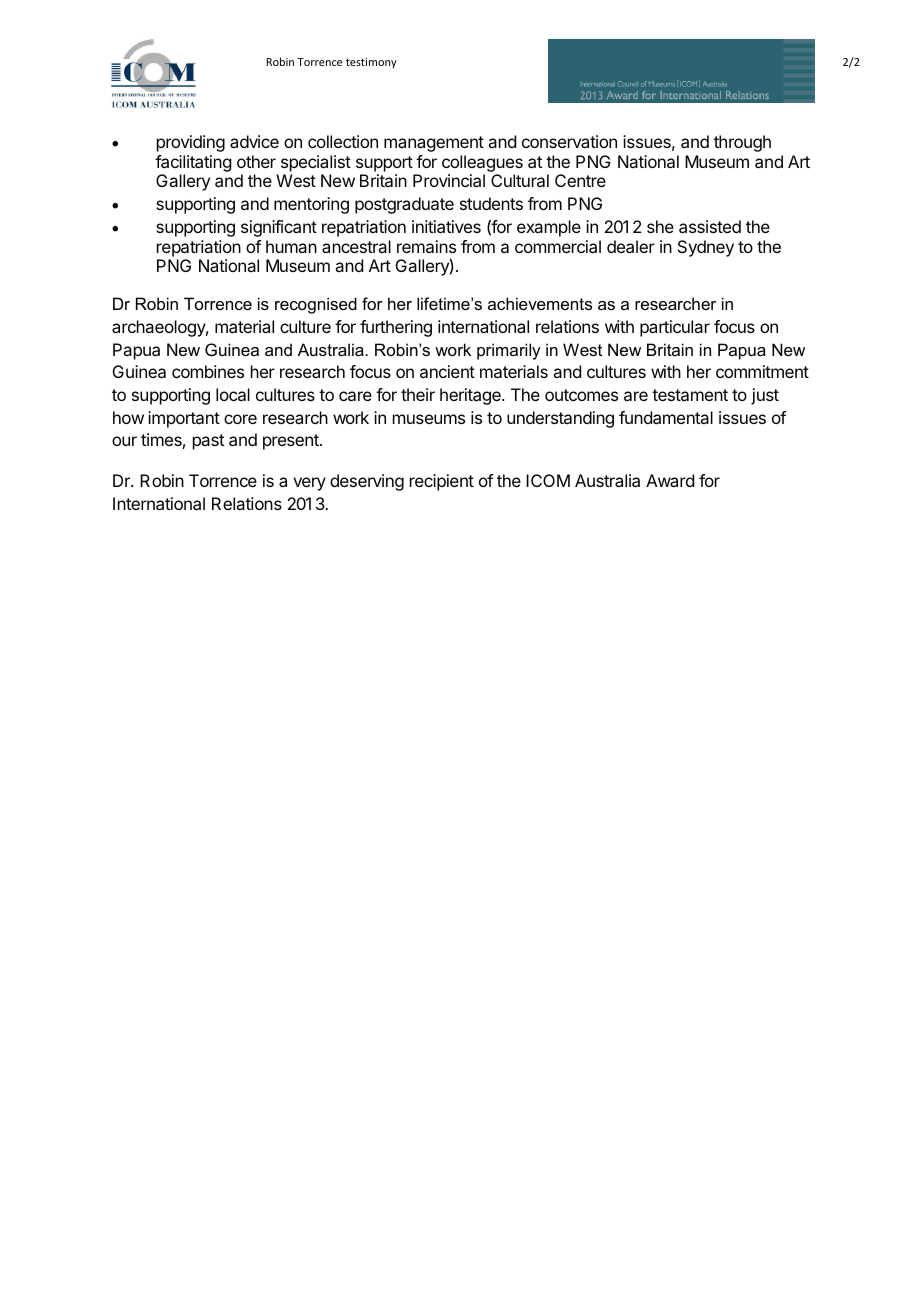  What do you see at coordinates (670, 480) in the screenshot?
I see `Award` at bounding box center [670, 480].
